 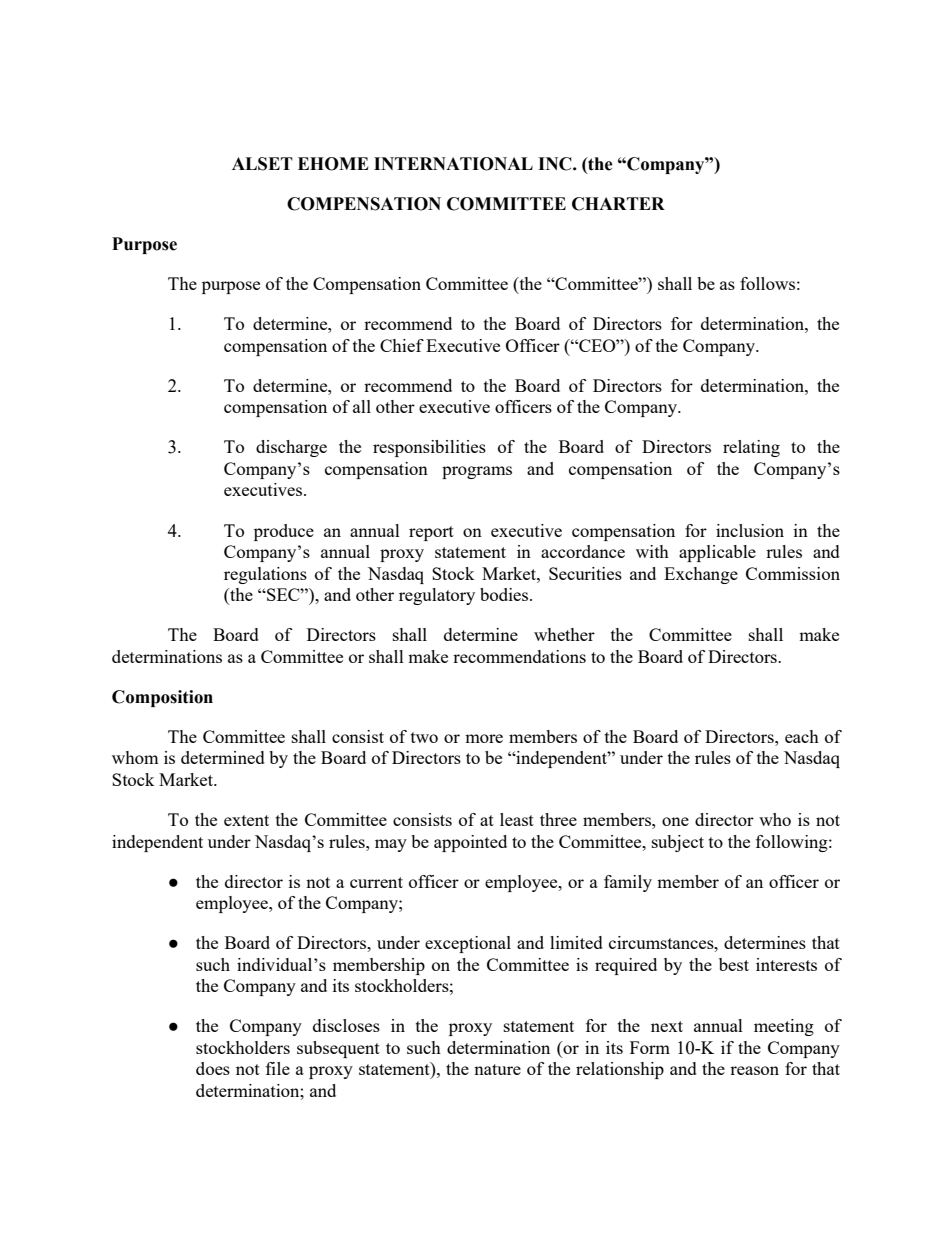 What do you see at coordinates (497, 1069) in the page?
I see `nature` at bounding box center [497, 1069].
